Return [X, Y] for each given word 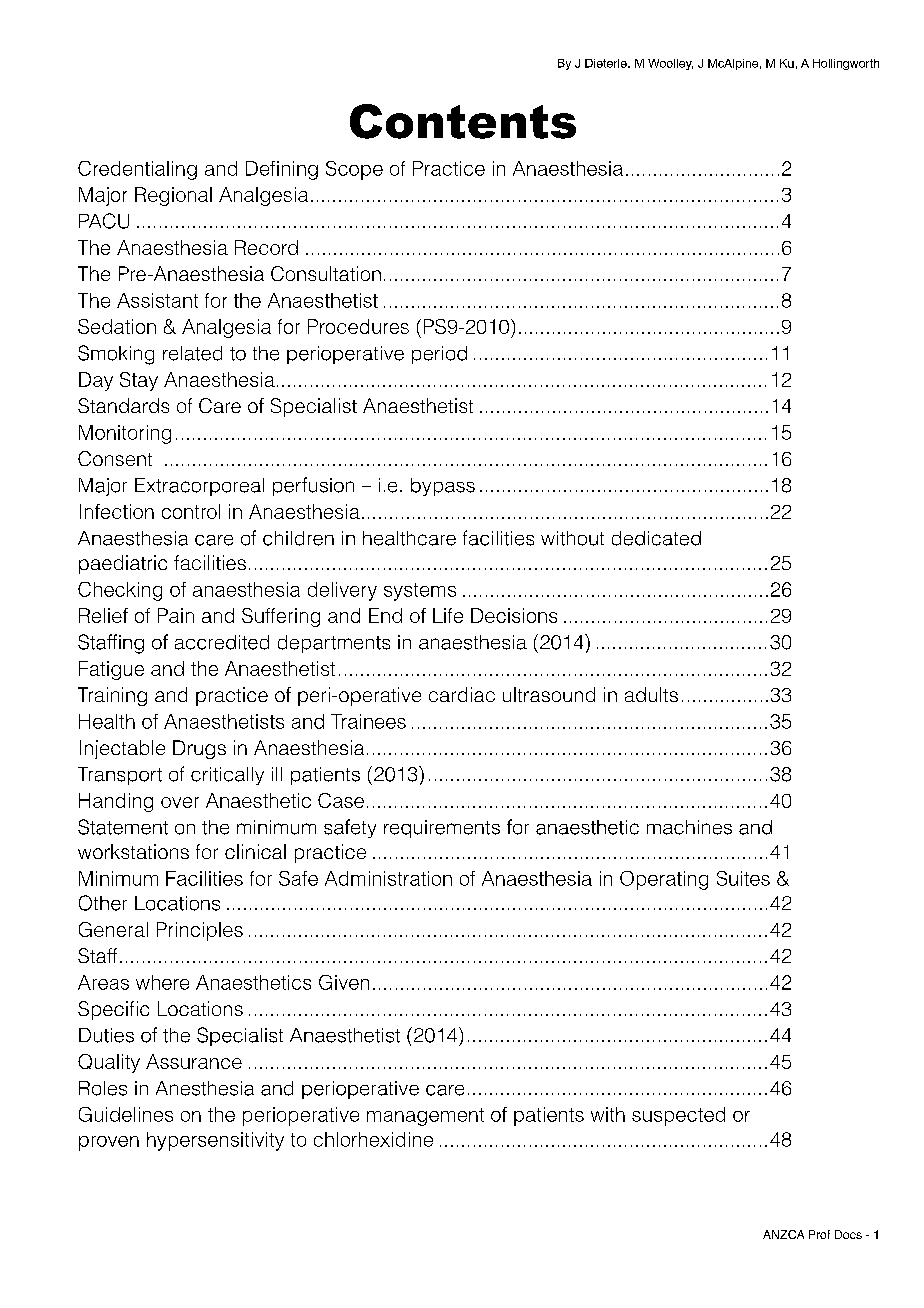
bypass [443, 487]
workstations [133, 851]
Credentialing [137, 170]
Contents [463, 121]
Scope [354, 170]
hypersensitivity [215, 1141]
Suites [743, 878]
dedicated [656, 538]
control [191, 511]
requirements [442, 829]
